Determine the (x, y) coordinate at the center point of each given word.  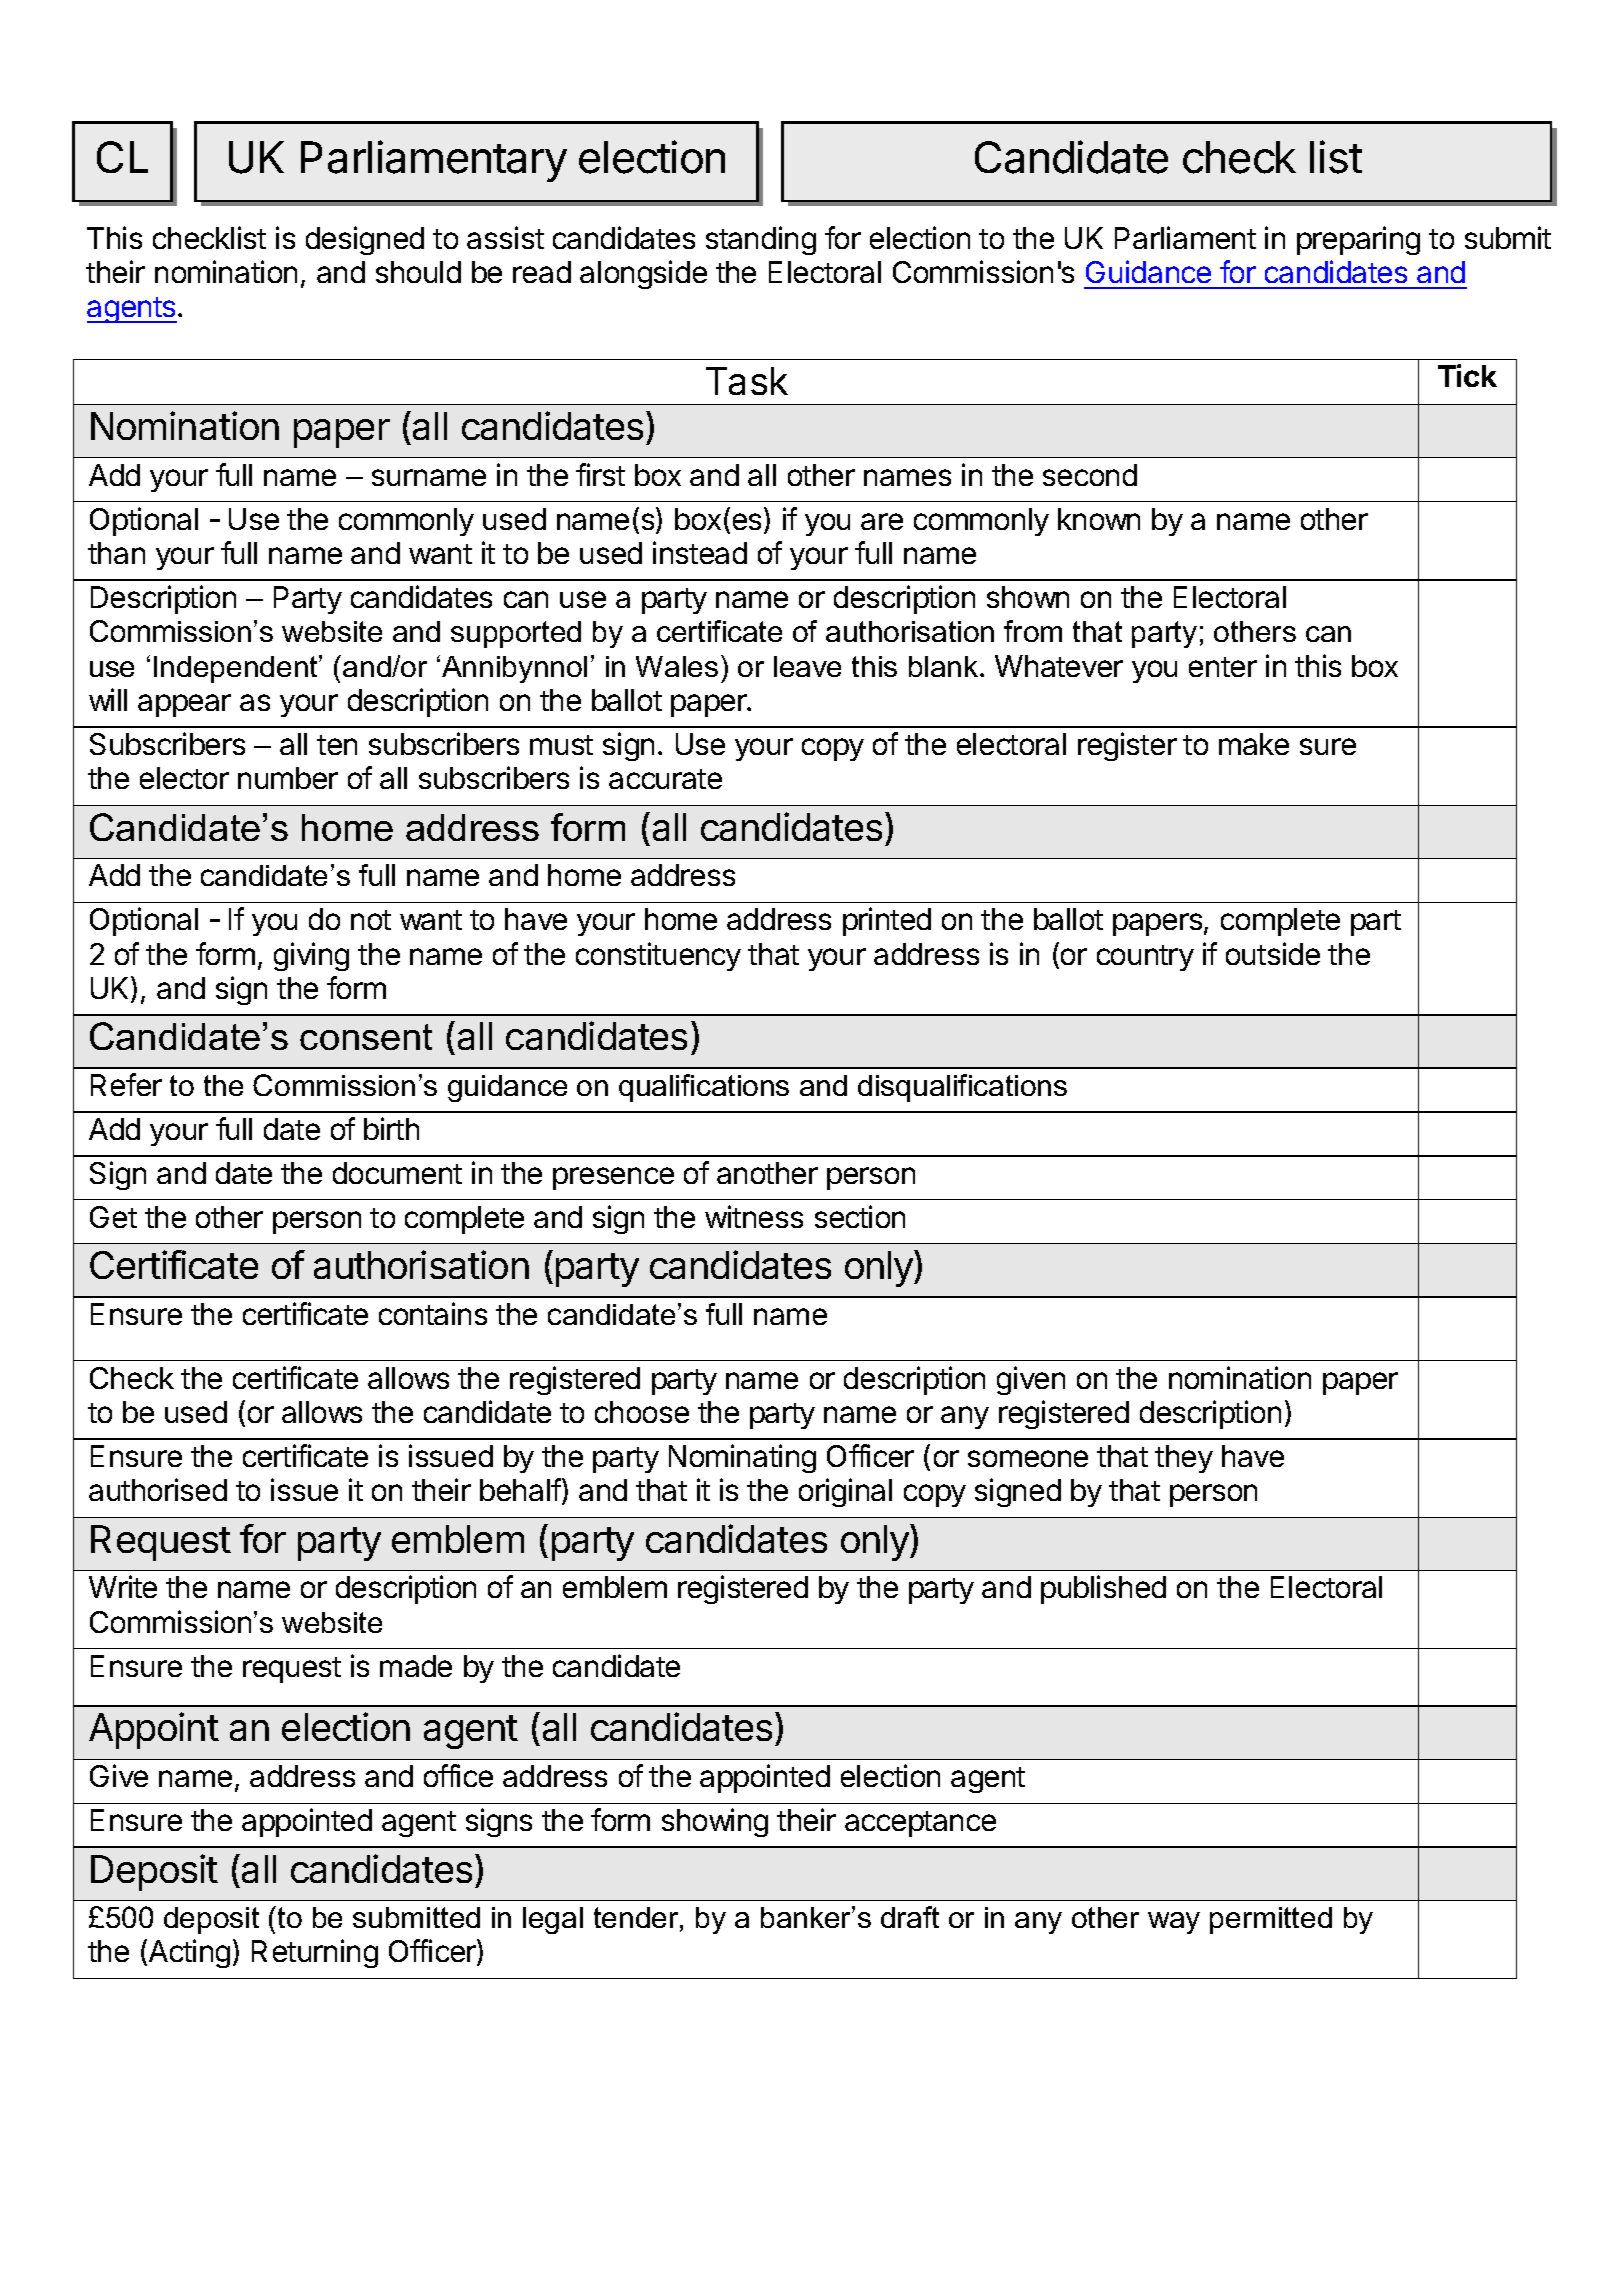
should (418, 272)
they (1184, 1459)
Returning (315, 1953)
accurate (665, 779)
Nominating (742, 1458)
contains (433, 1313)
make (1254, 744)
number (288, 778)
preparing (1358, 240)
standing (761, 240)
